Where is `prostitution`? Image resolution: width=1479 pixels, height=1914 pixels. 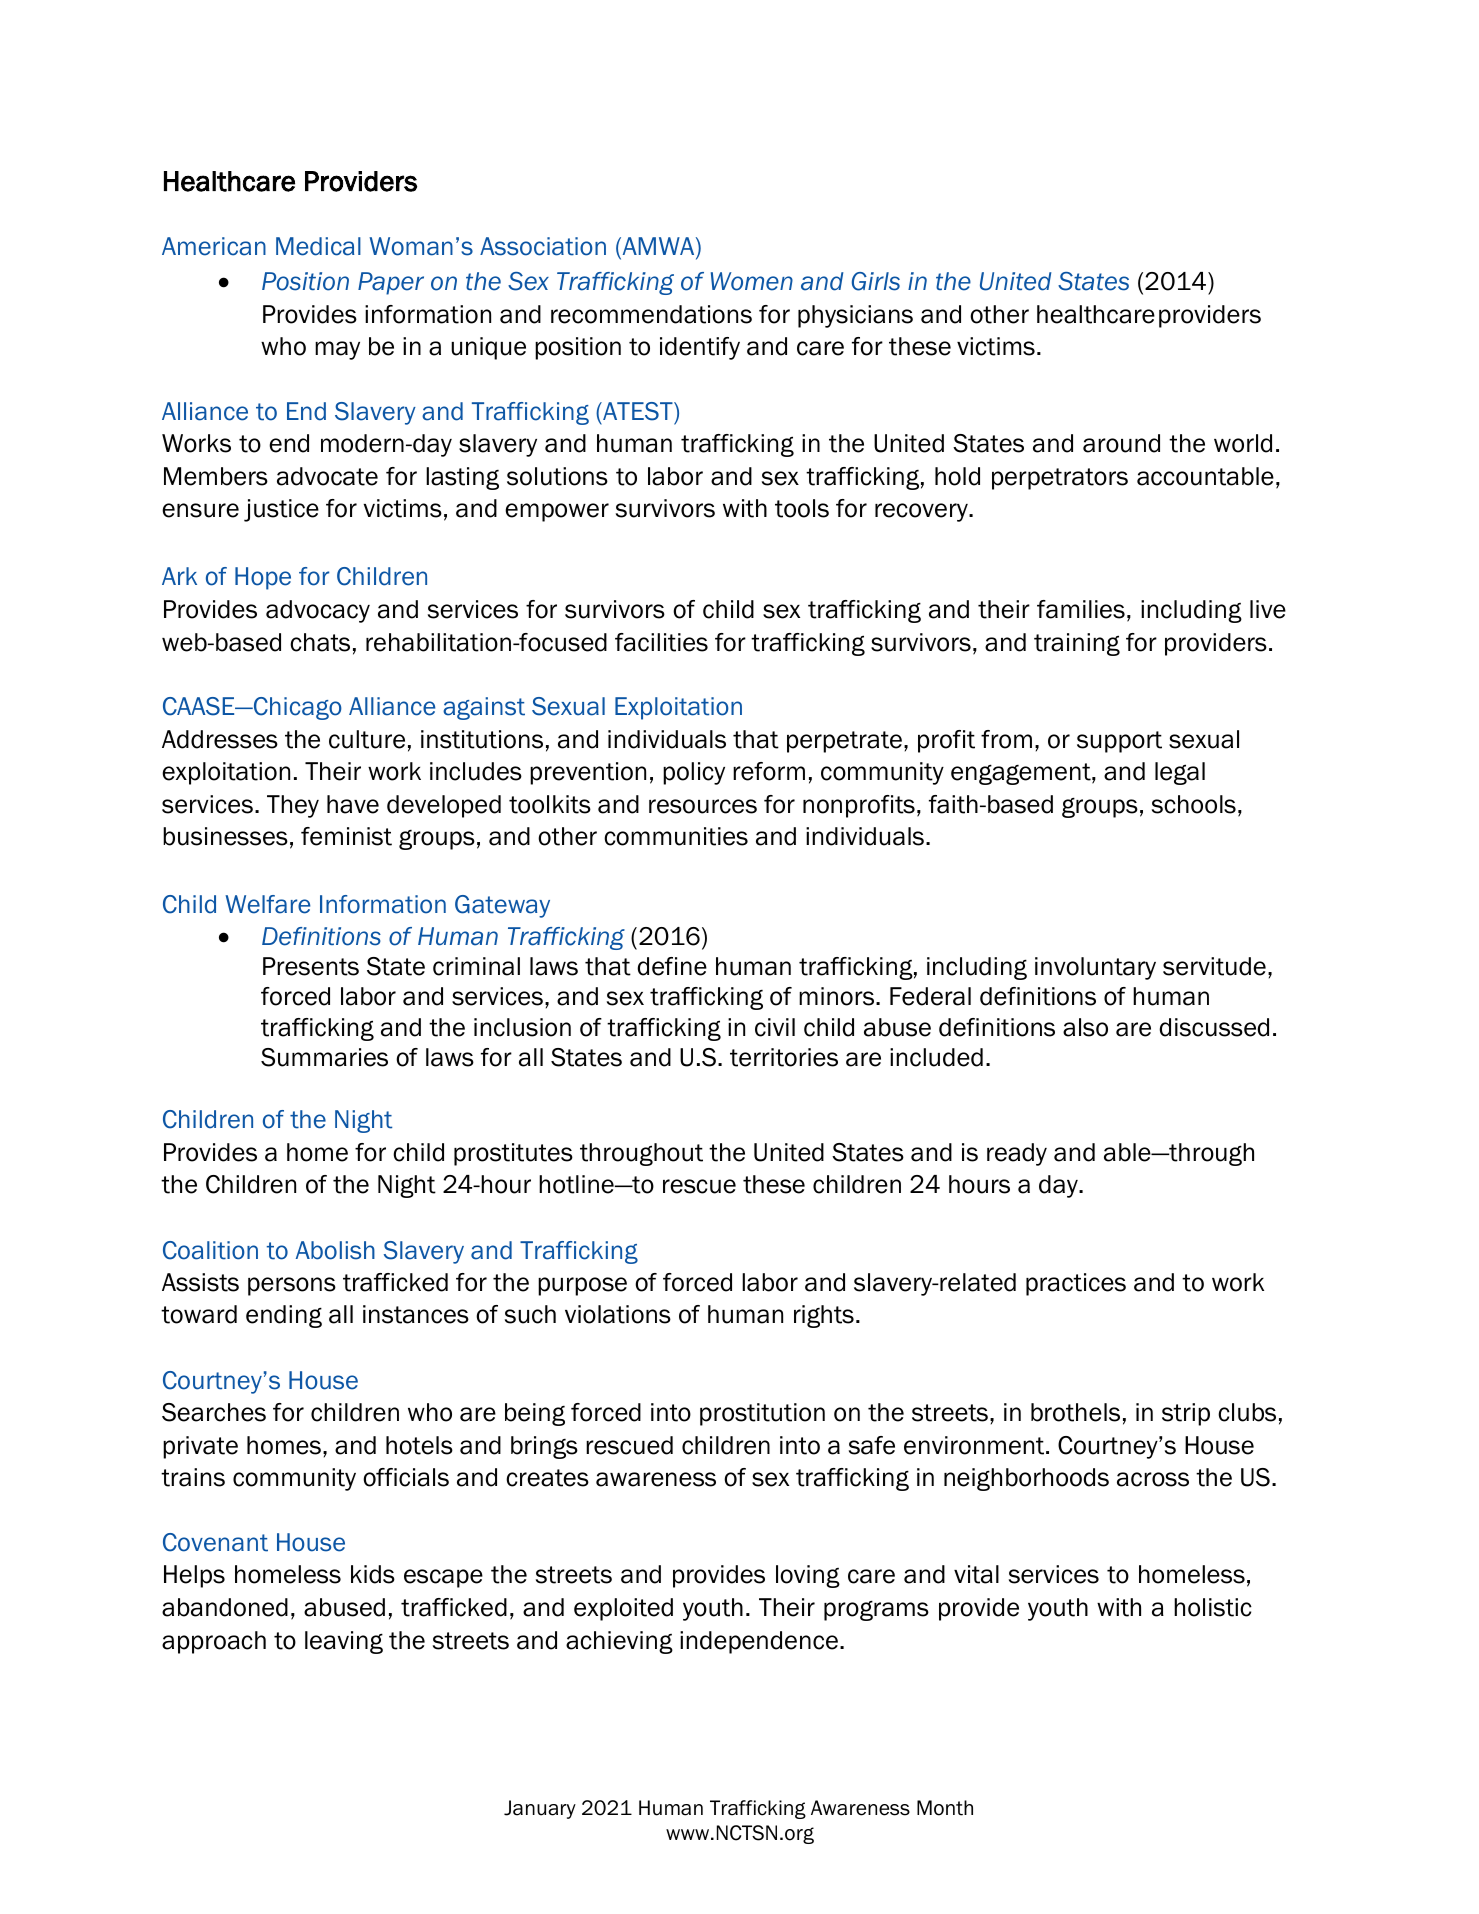 prostitution is located at coordinates (762, 1414).
